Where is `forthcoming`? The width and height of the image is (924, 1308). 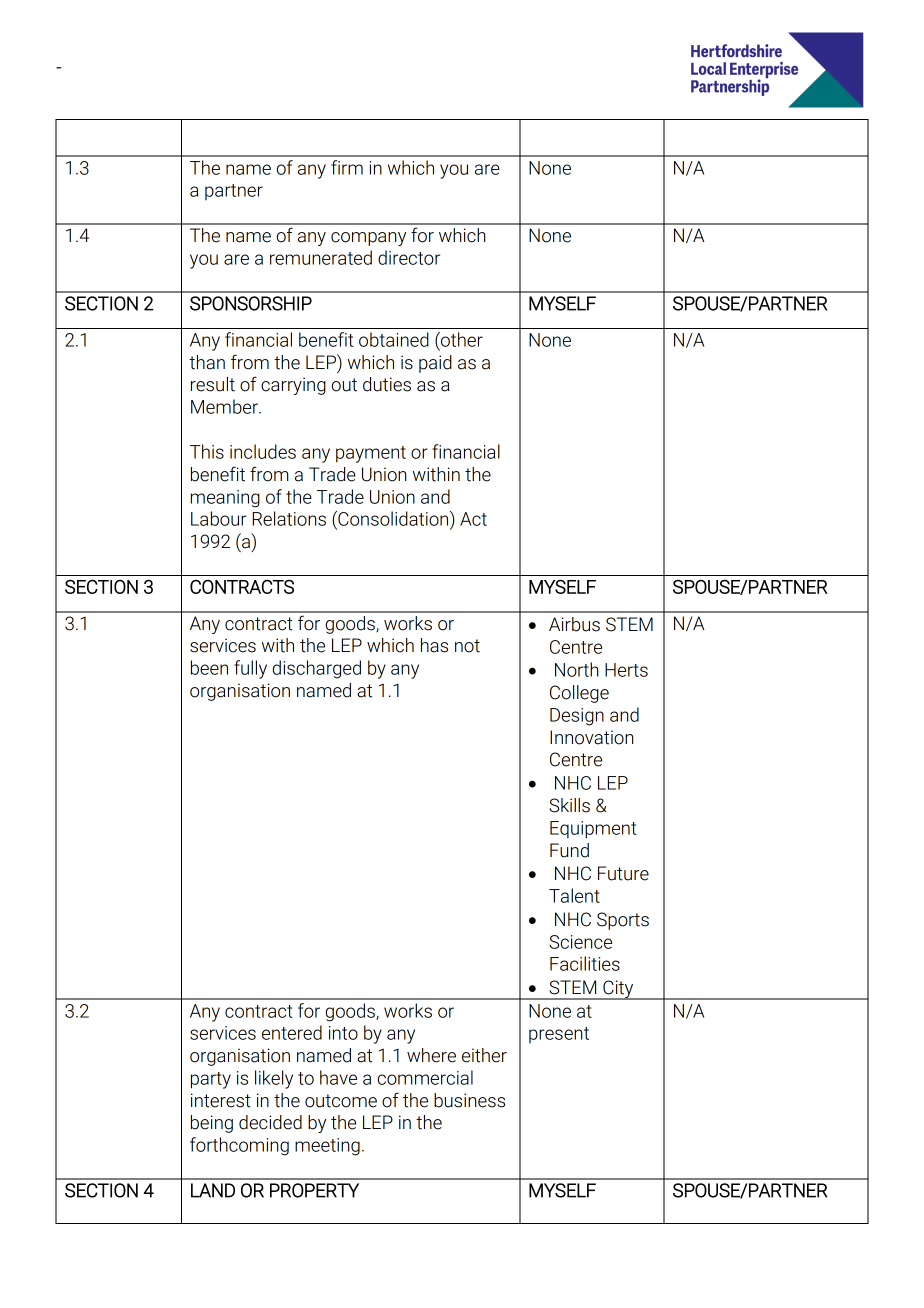
forthcoming is located at coordinates (239, 1146).
